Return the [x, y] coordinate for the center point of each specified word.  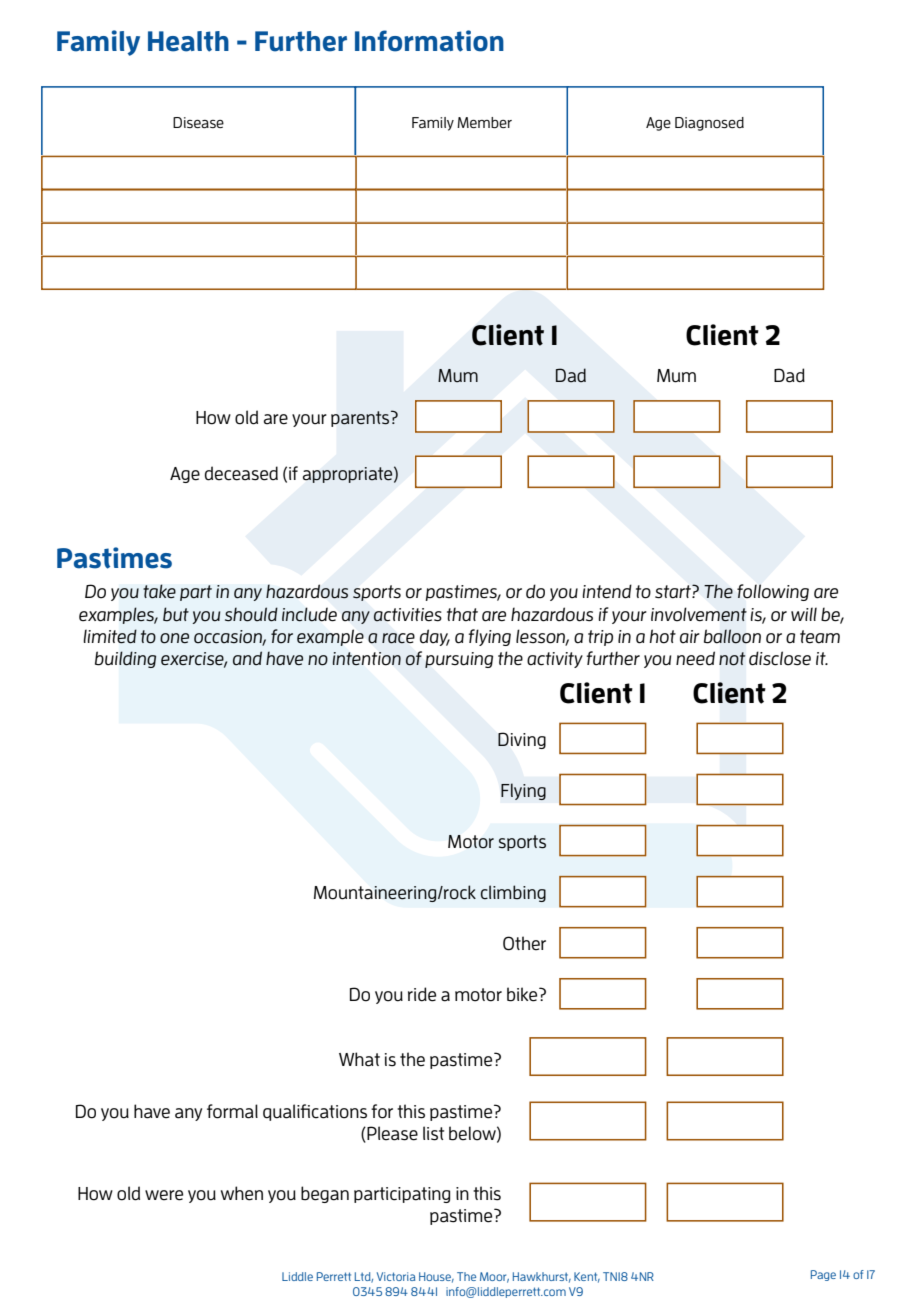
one [174, 638]
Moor [494, 1277]
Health [188, 41]
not [732, 659]
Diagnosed [709, 124]
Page [823, 1275]
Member [484, 122]
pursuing [459, 660]
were [164, 1195]
